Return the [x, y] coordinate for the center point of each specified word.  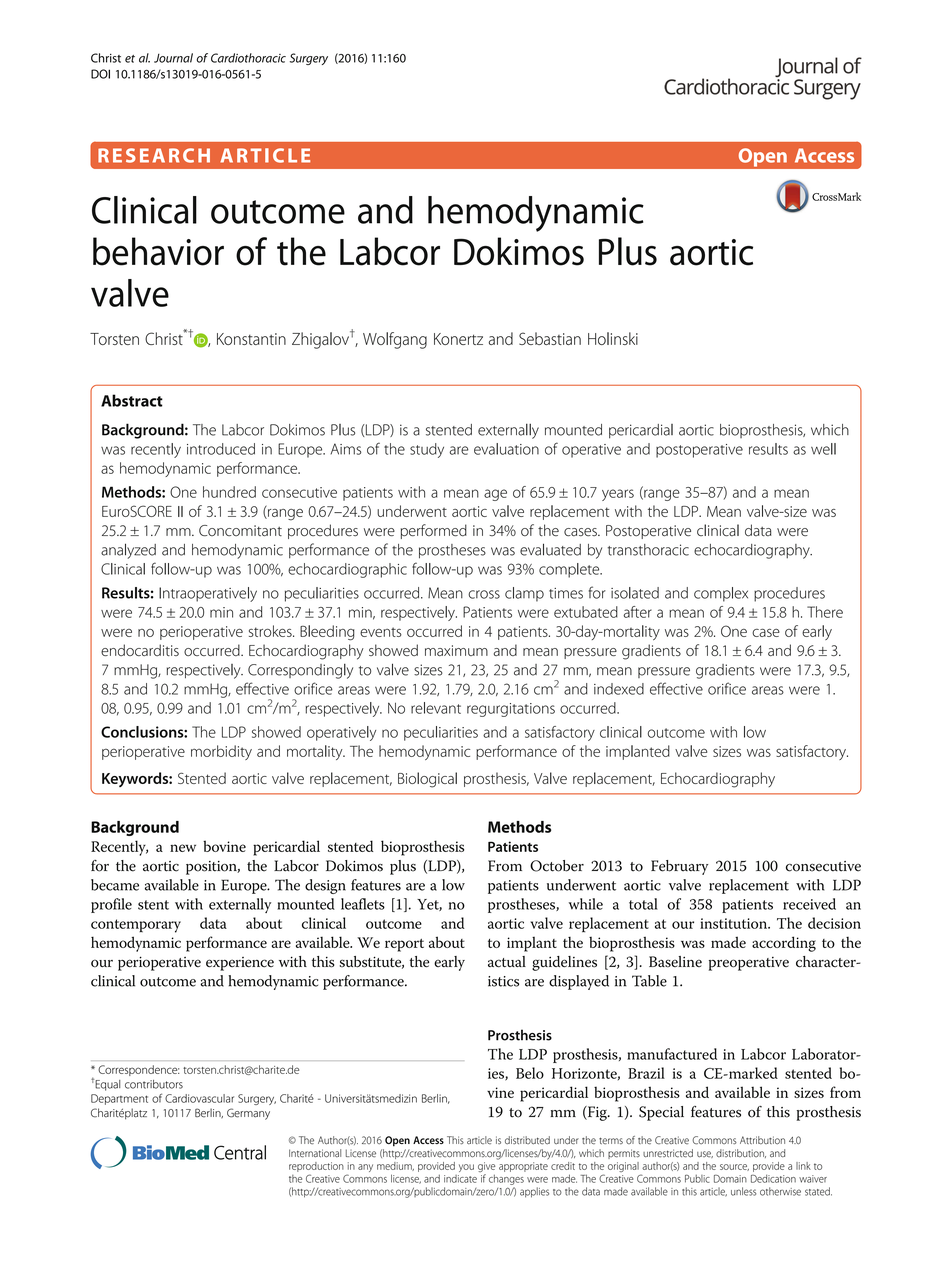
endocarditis [140, 650]
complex [721, 594]
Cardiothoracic [248, 58]
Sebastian [550, 338]
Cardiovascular [199, 1098]
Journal [173, 58]
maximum [456, 650]
